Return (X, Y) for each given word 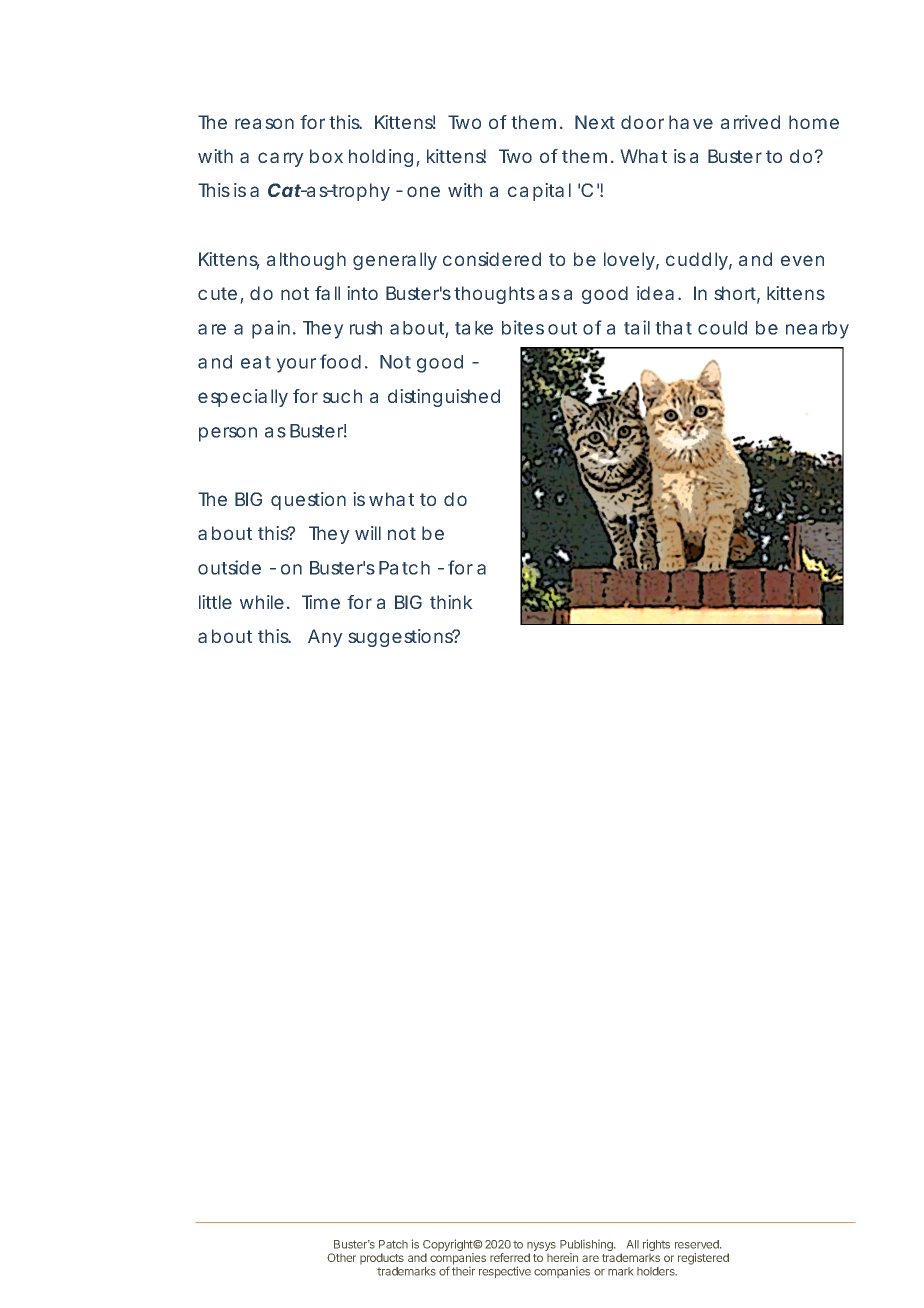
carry (280, 159)
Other (341, 1257)
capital (539, 192)
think (451, 602)
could (722, 328)
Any (325, 638)
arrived (750, 122)
